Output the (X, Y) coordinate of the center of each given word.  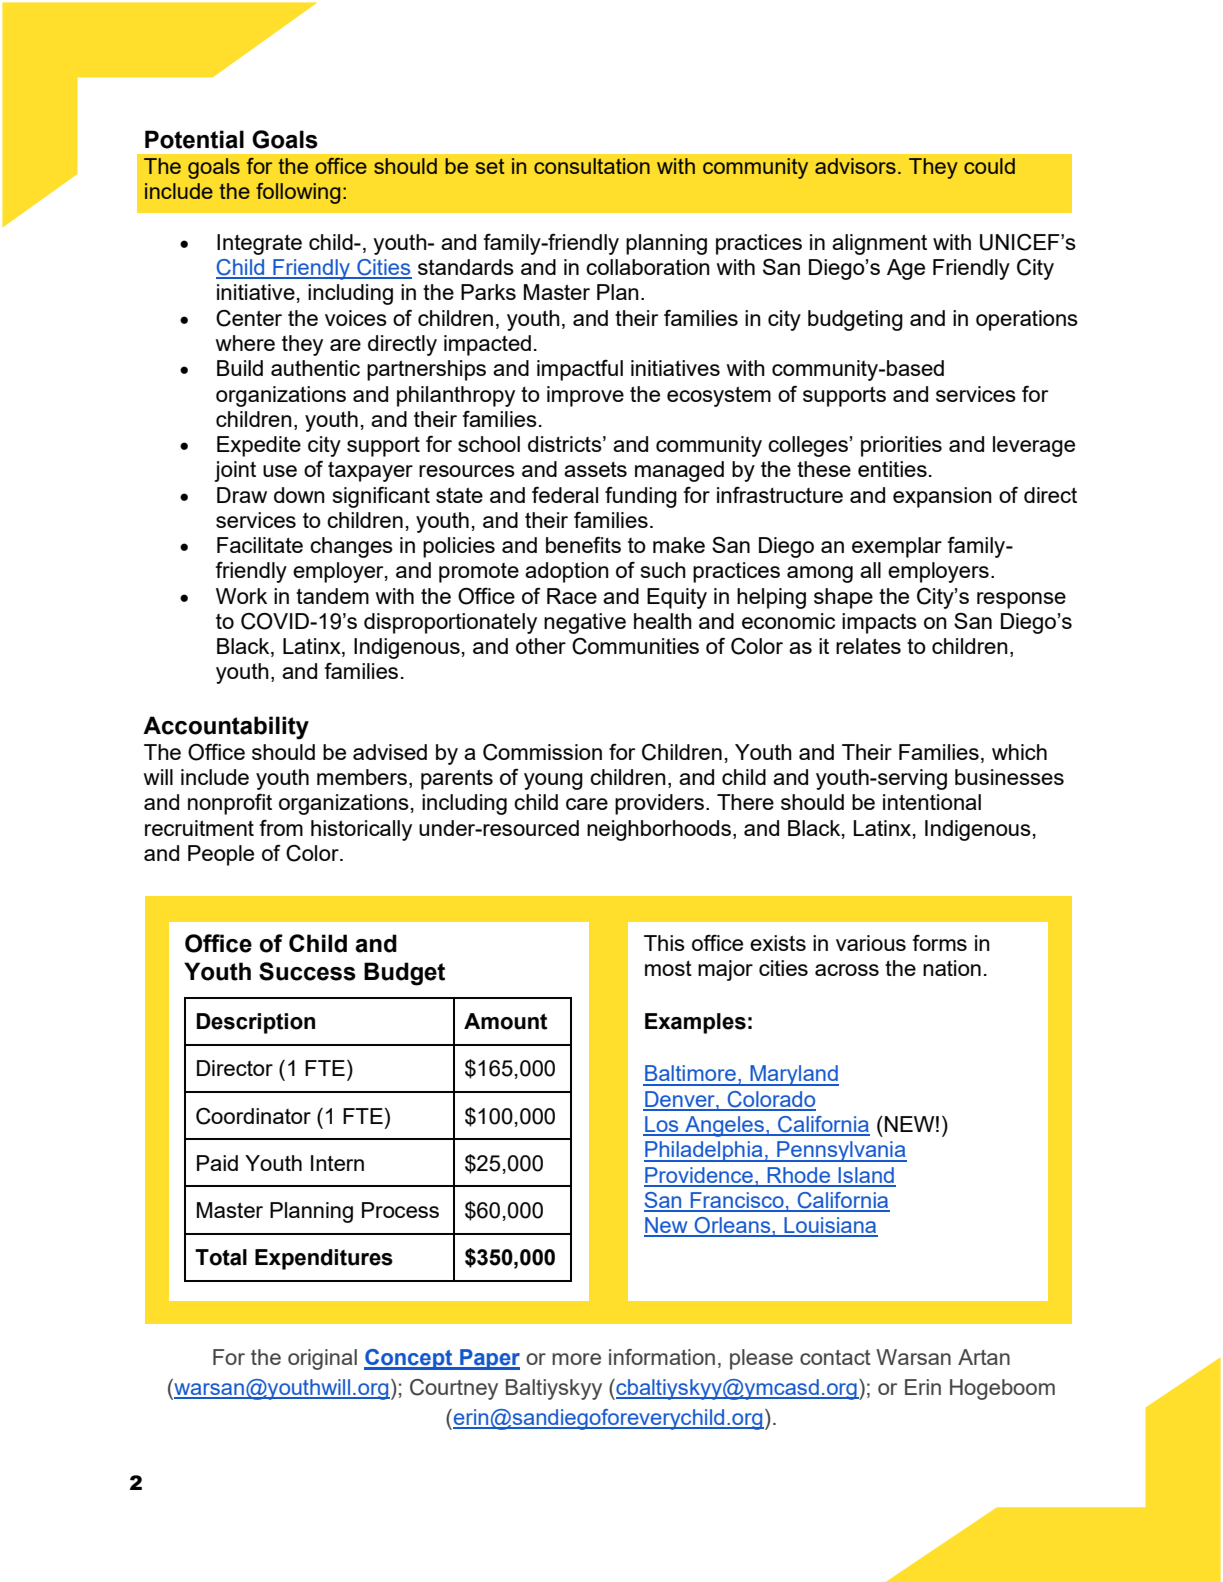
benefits (583, 545)
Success (307, 971)
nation (952, 968)
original (322, 1359)
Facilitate (260, 545)
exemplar (897, 547)
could (989, 166)
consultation (592, 166)
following (298, 193)
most (668, 968)
